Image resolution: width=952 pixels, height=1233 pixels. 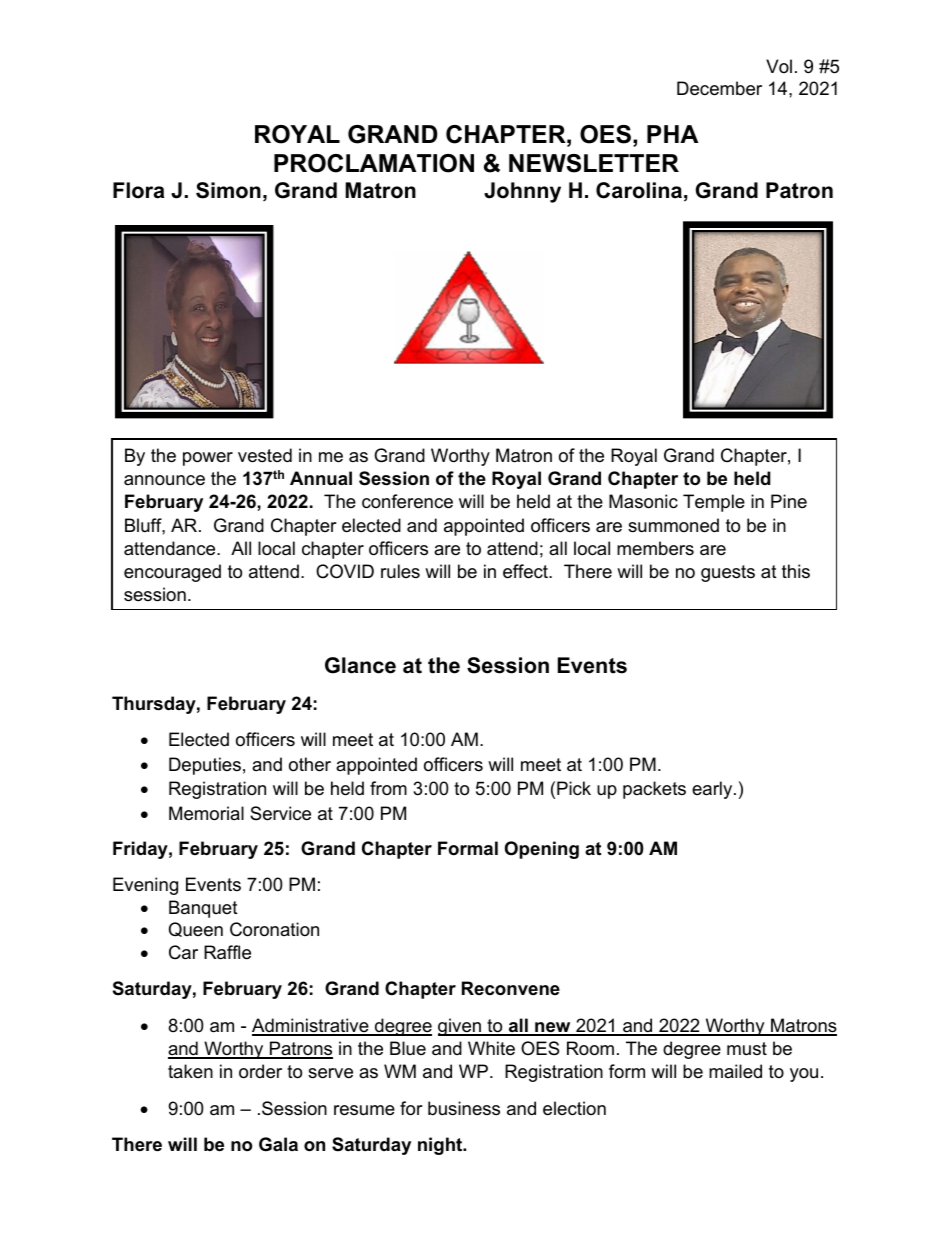 What do you see at coordinates (714, 503) in the screenshot?
I see `Temple` at bounding box center [714, 503].
